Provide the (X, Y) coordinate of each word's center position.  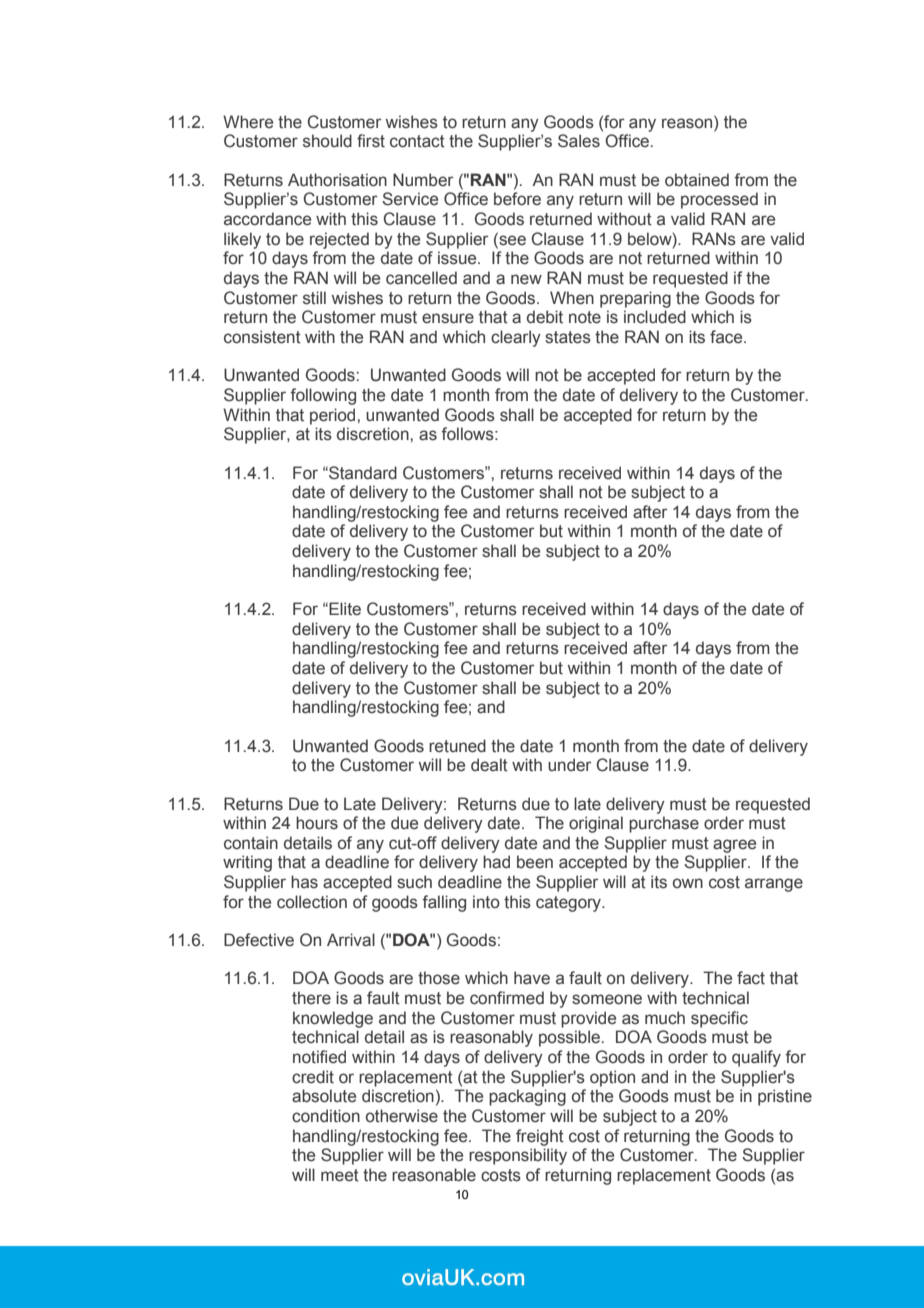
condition (326, 1116)
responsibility (518, 1156)
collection (312, 902)
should (327, 141)
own (688, 883)
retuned (457, 746)
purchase (664, 824)
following (323, 396)
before (517, 199)
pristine (785, 1097)
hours (317, 823)
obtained (697, 180)
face (727, 337)
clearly (516, 338)
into (486, 902)
